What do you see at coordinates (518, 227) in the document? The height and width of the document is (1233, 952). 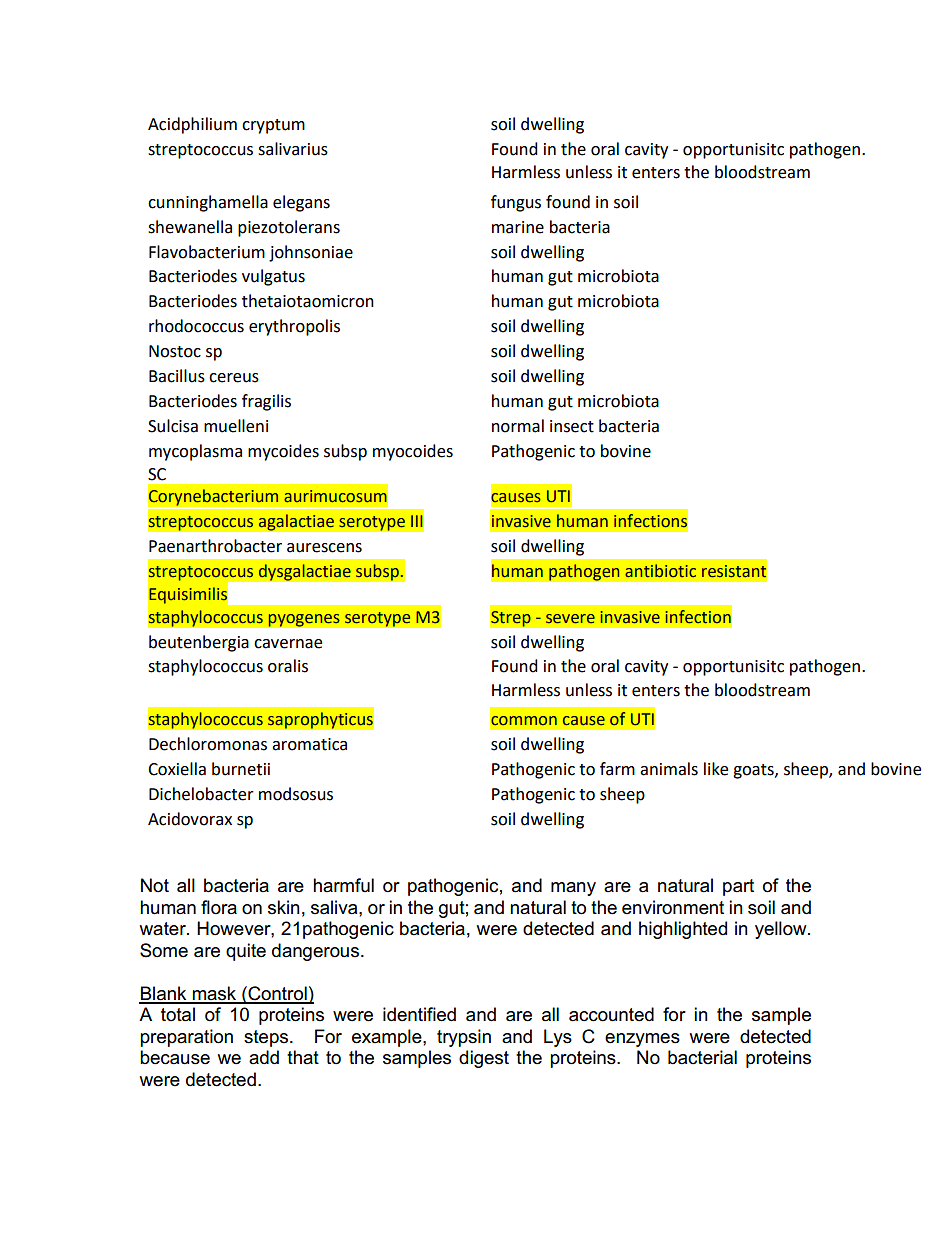 I see `marine` at bounding box center [518, 227].
